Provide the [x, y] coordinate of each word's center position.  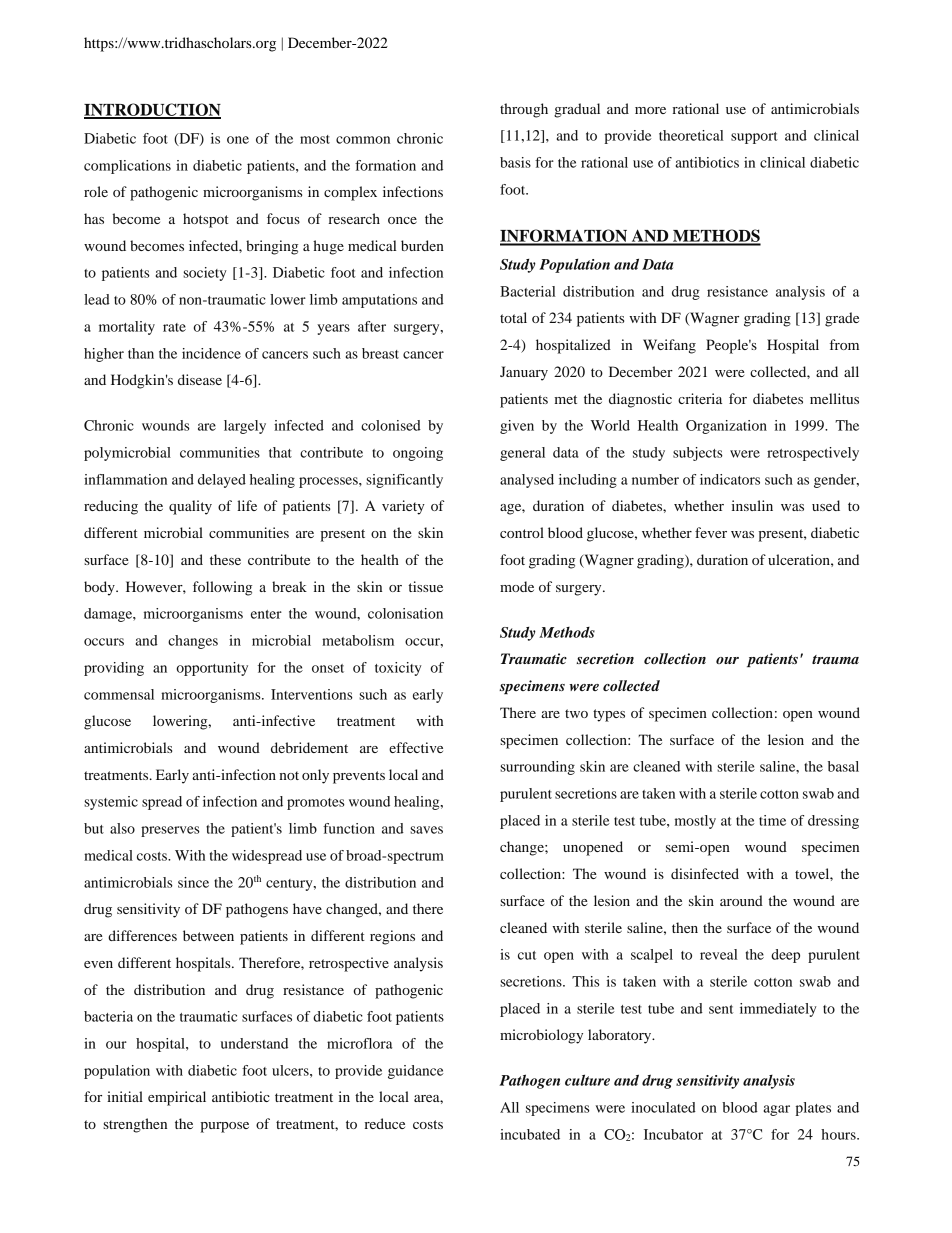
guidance [416, 1072]
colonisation [405, 613]
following [222, 588]
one [238, 140]
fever [711, 532]
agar [777, 1110]
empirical [177, 1098]
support [754, 138]
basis [515, 162]
